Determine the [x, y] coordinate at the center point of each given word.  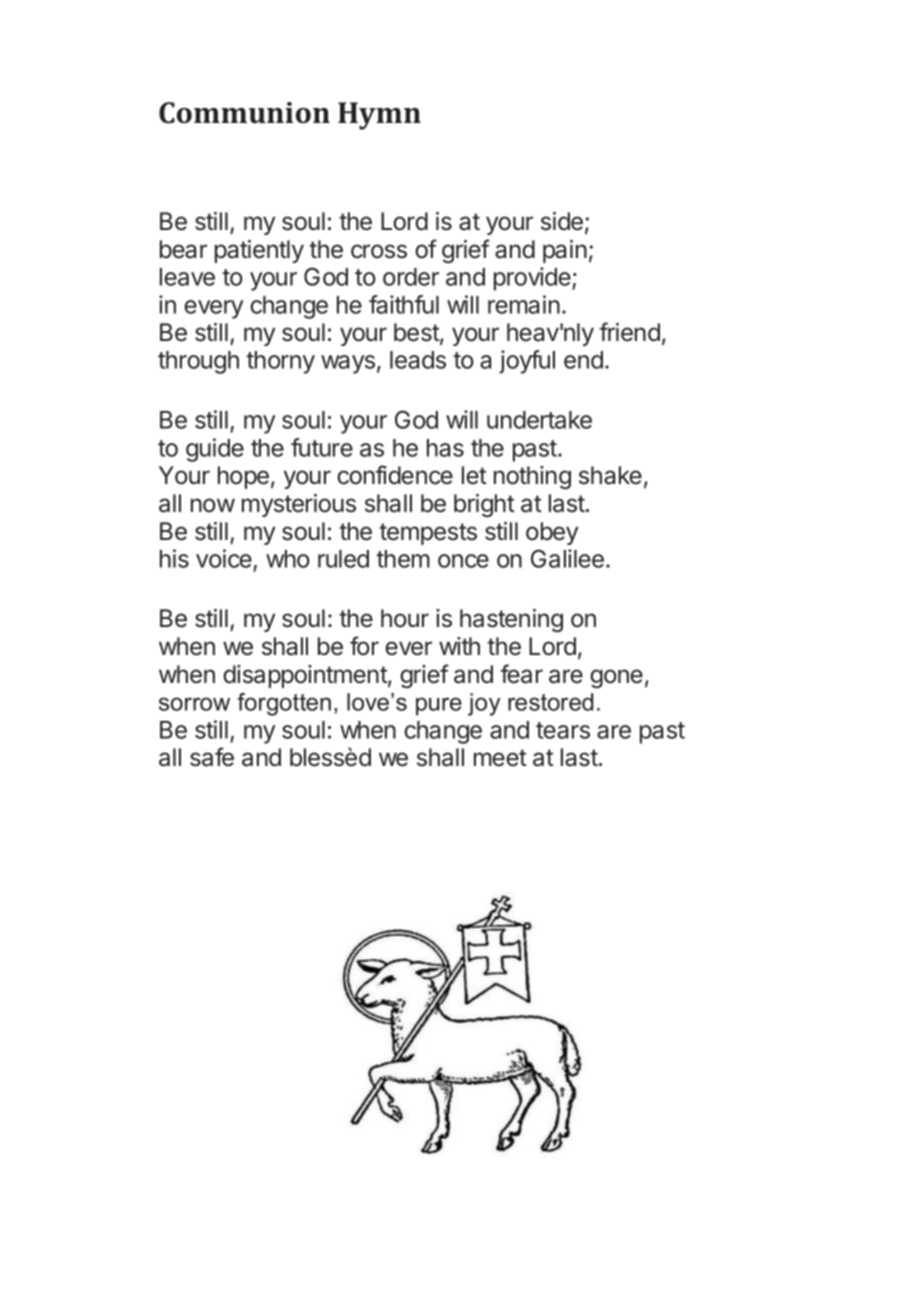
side [562, 221]
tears [563, 730]
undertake [539, 420]
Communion [244, 113]
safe [212, 757]
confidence [395, 475]
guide [215, 450]
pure [439, 706]
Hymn [379, 116]
